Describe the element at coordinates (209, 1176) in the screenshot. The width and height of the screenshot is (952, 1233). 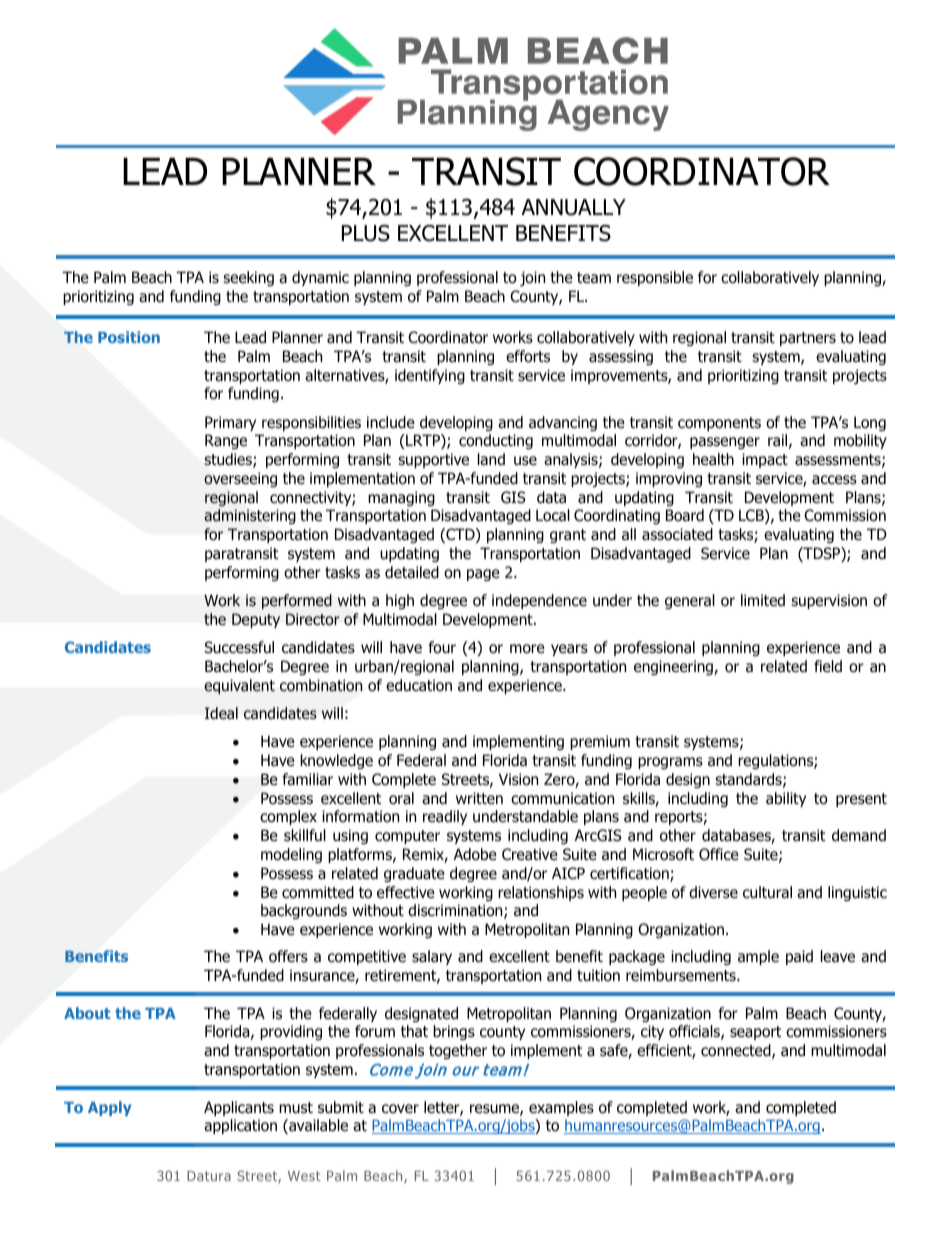
I see `Datura` at that location.
